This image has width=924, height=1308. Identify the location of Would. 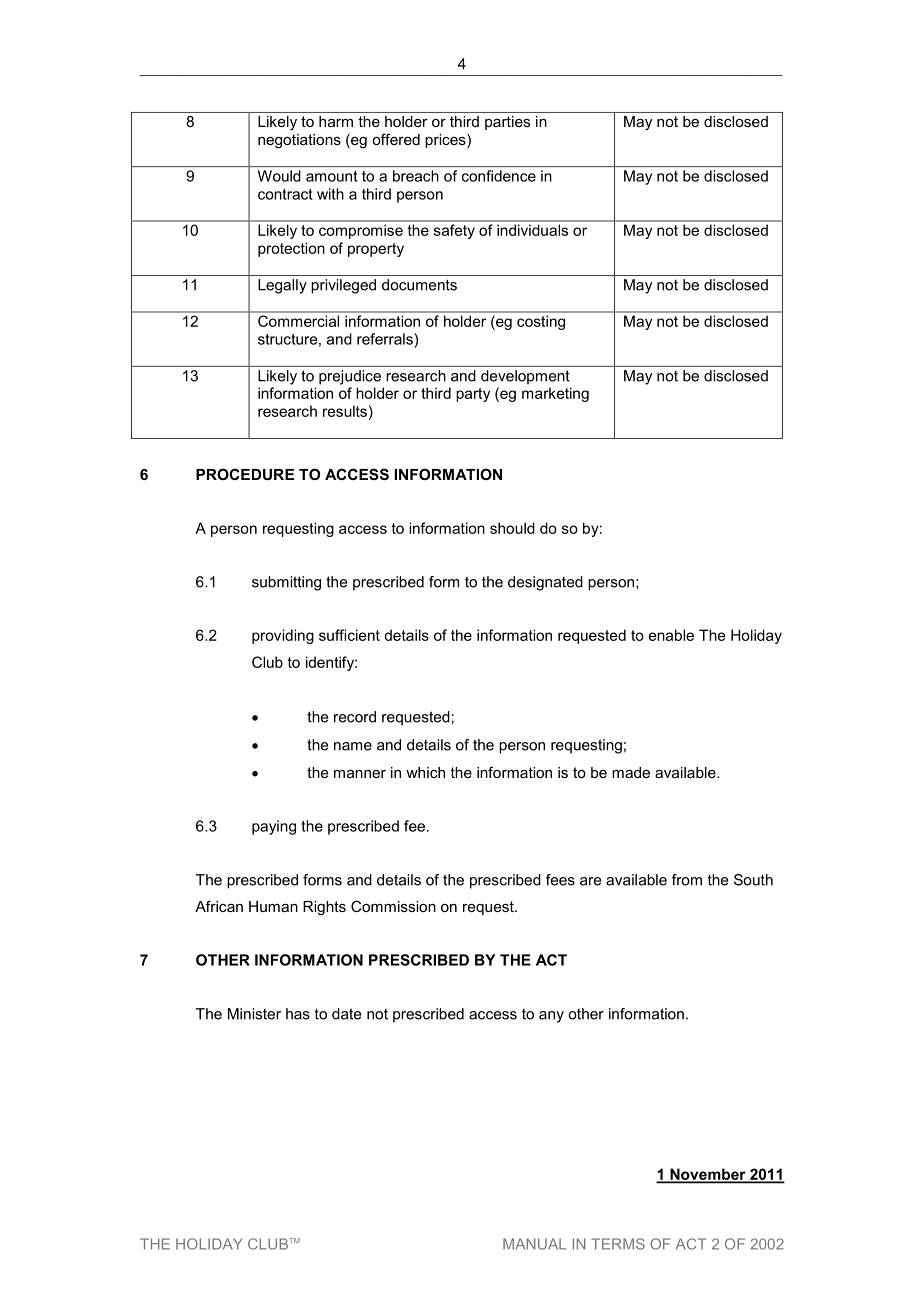
(279, 176).
